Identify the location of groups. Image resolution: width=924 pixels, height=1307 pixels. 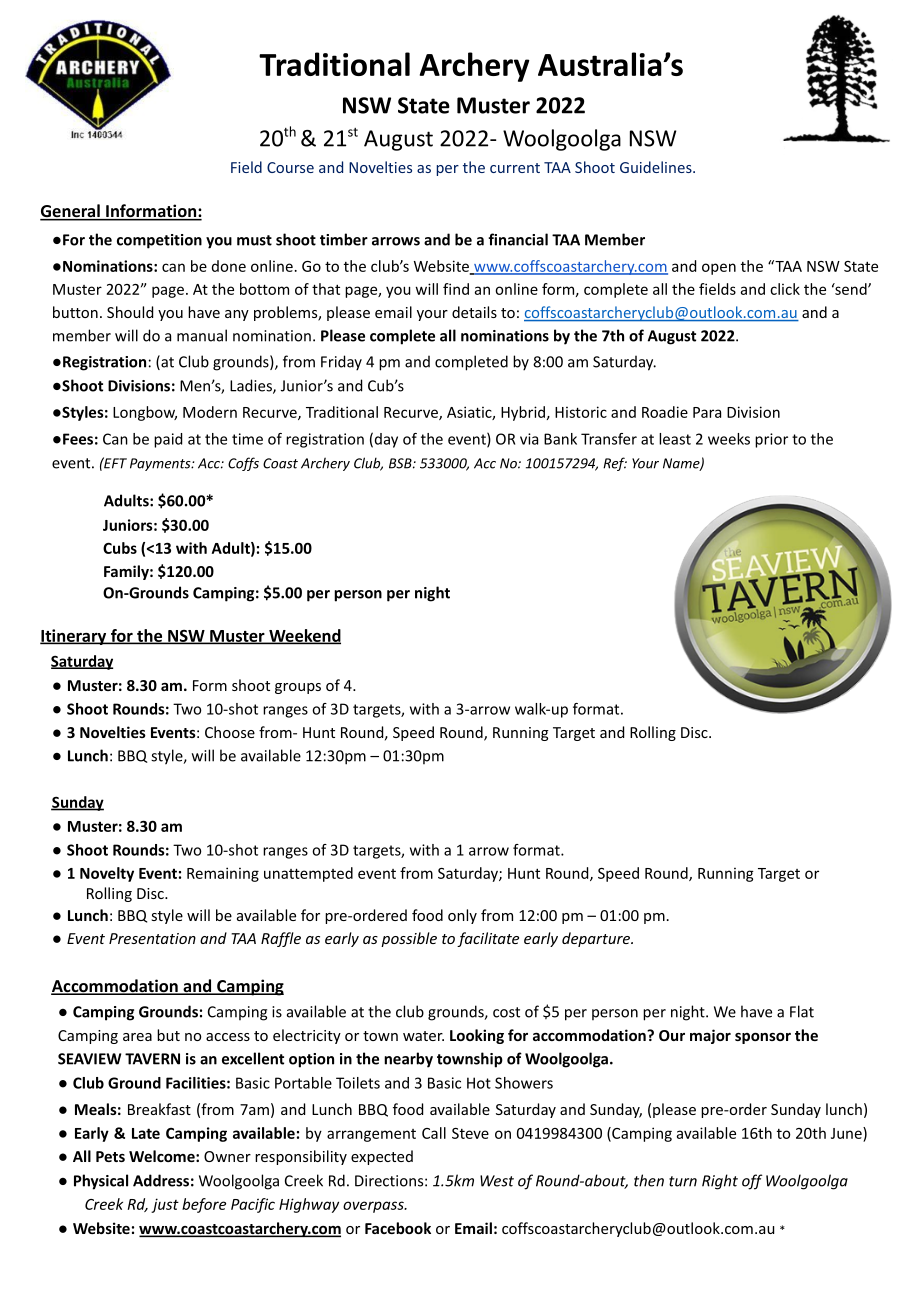
(298, 688).
